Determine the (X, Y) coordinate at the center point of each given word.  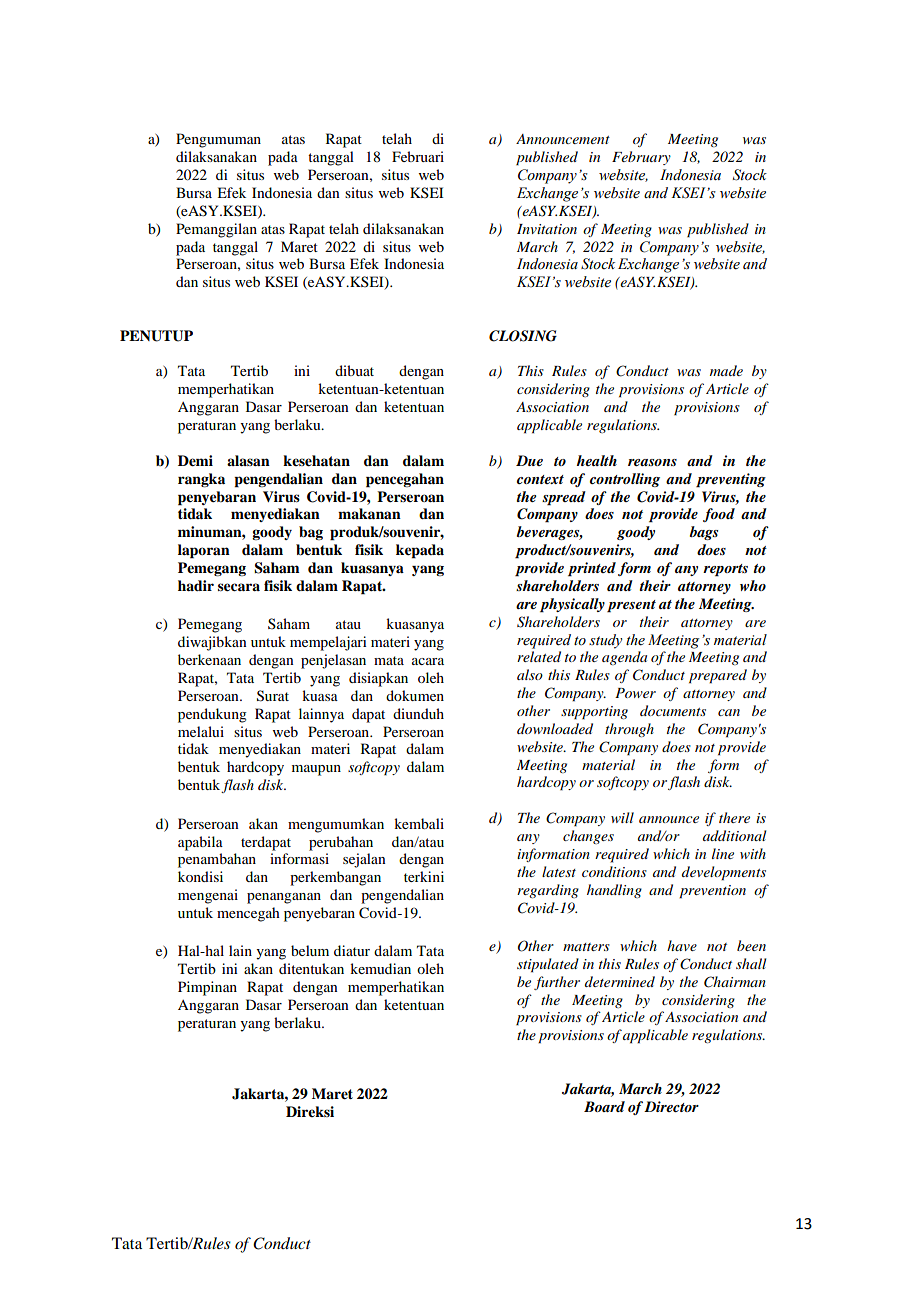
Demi (195, 461)
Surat (273, 696)
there (734, 817)
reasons (652, 462)
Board (604, 1106)
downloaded (555, 728)
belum (310, 950)
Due (529, 460)
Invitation (547, 229)
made (726, 370)
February (641, 158)
